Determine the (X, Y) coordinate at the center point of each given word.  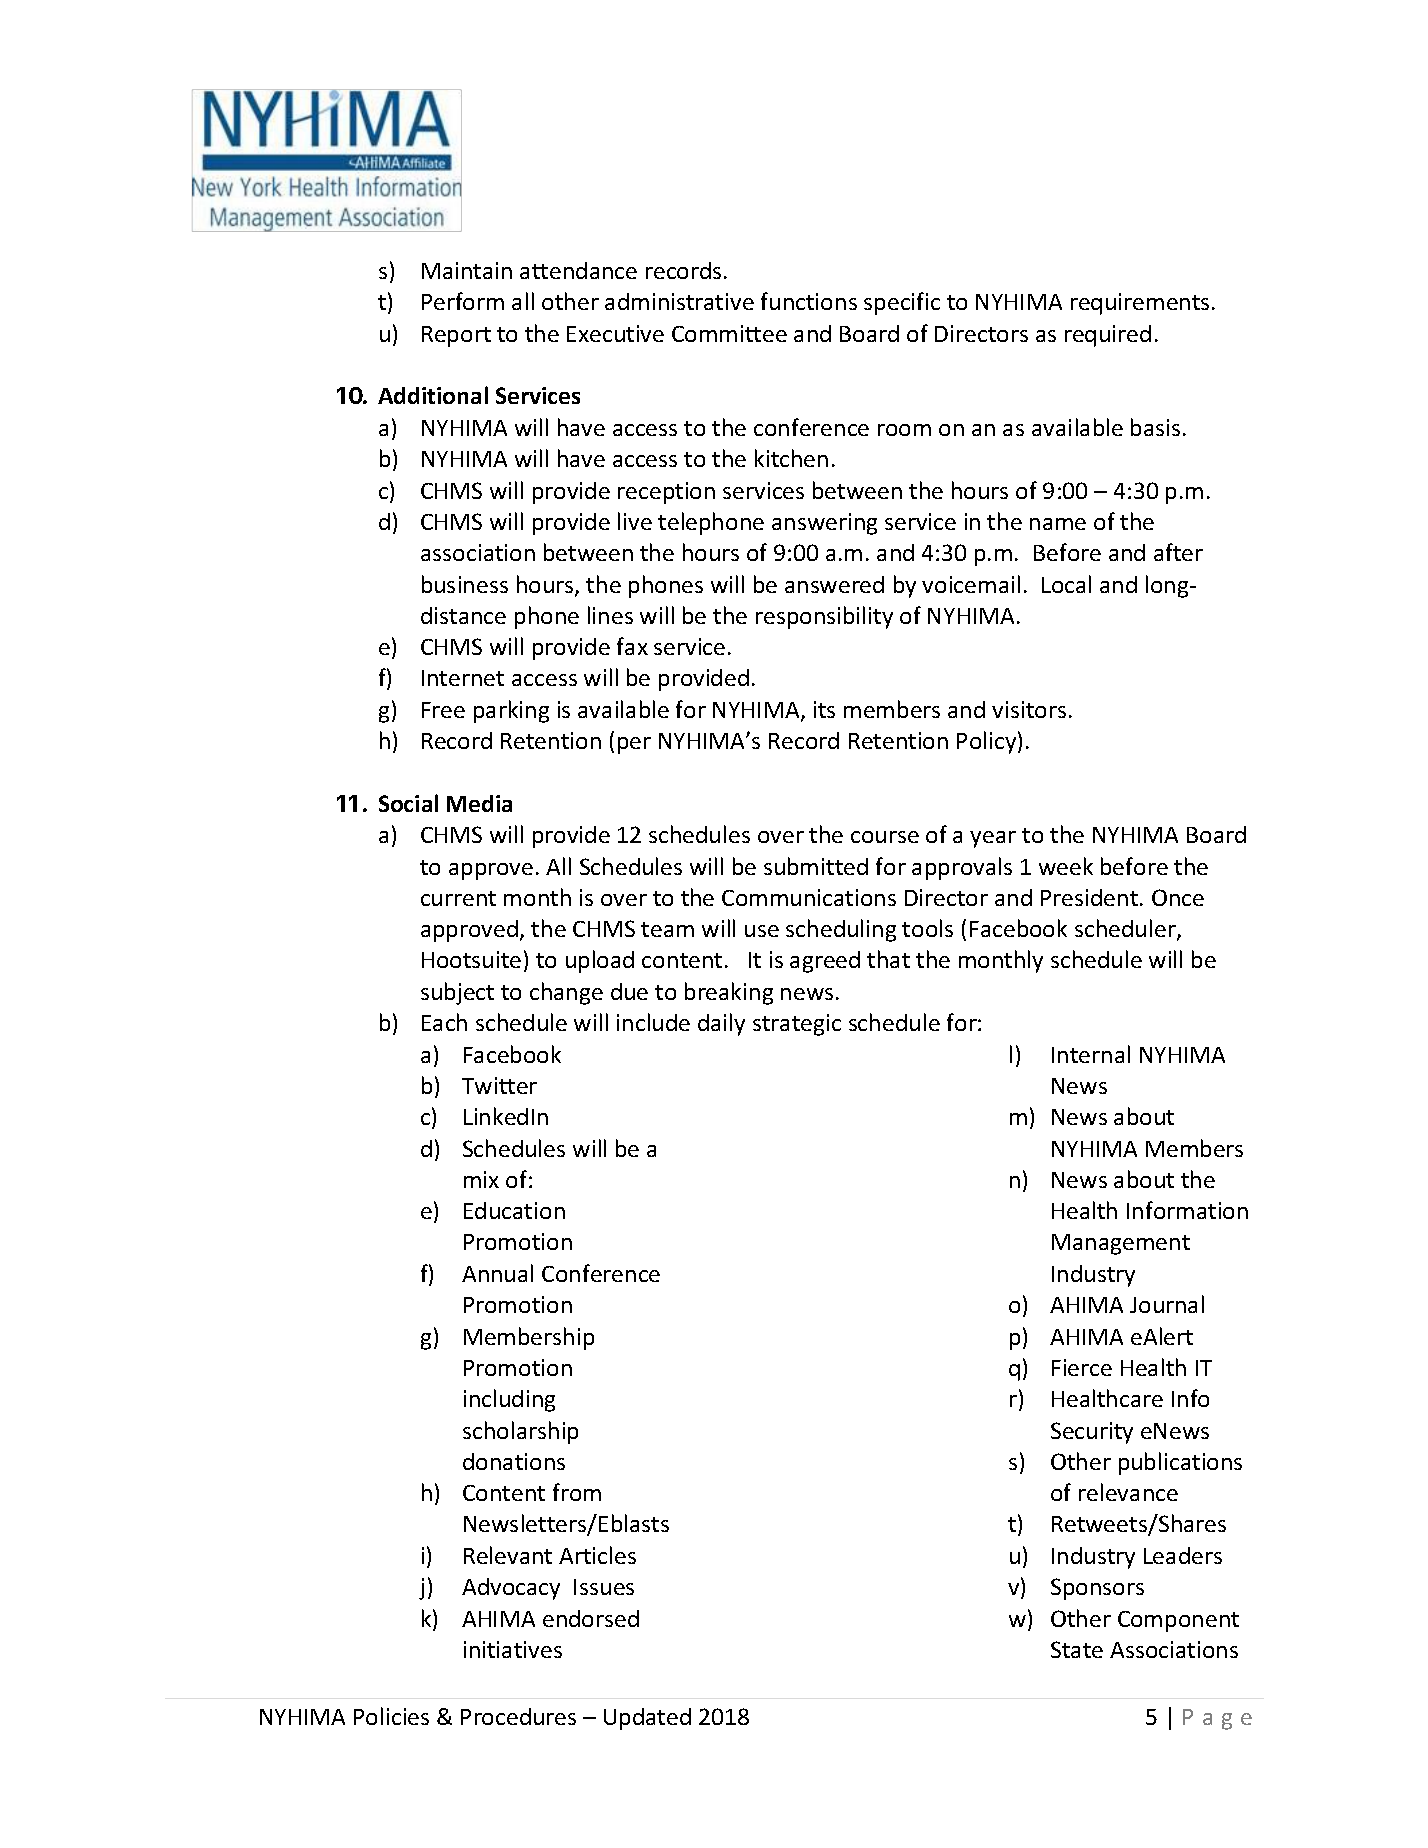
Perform (463, 301)
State (1077, 1649)
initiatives (513, 1649)
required (1108, 336)
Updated (647, 1719)
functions (809, 301)
